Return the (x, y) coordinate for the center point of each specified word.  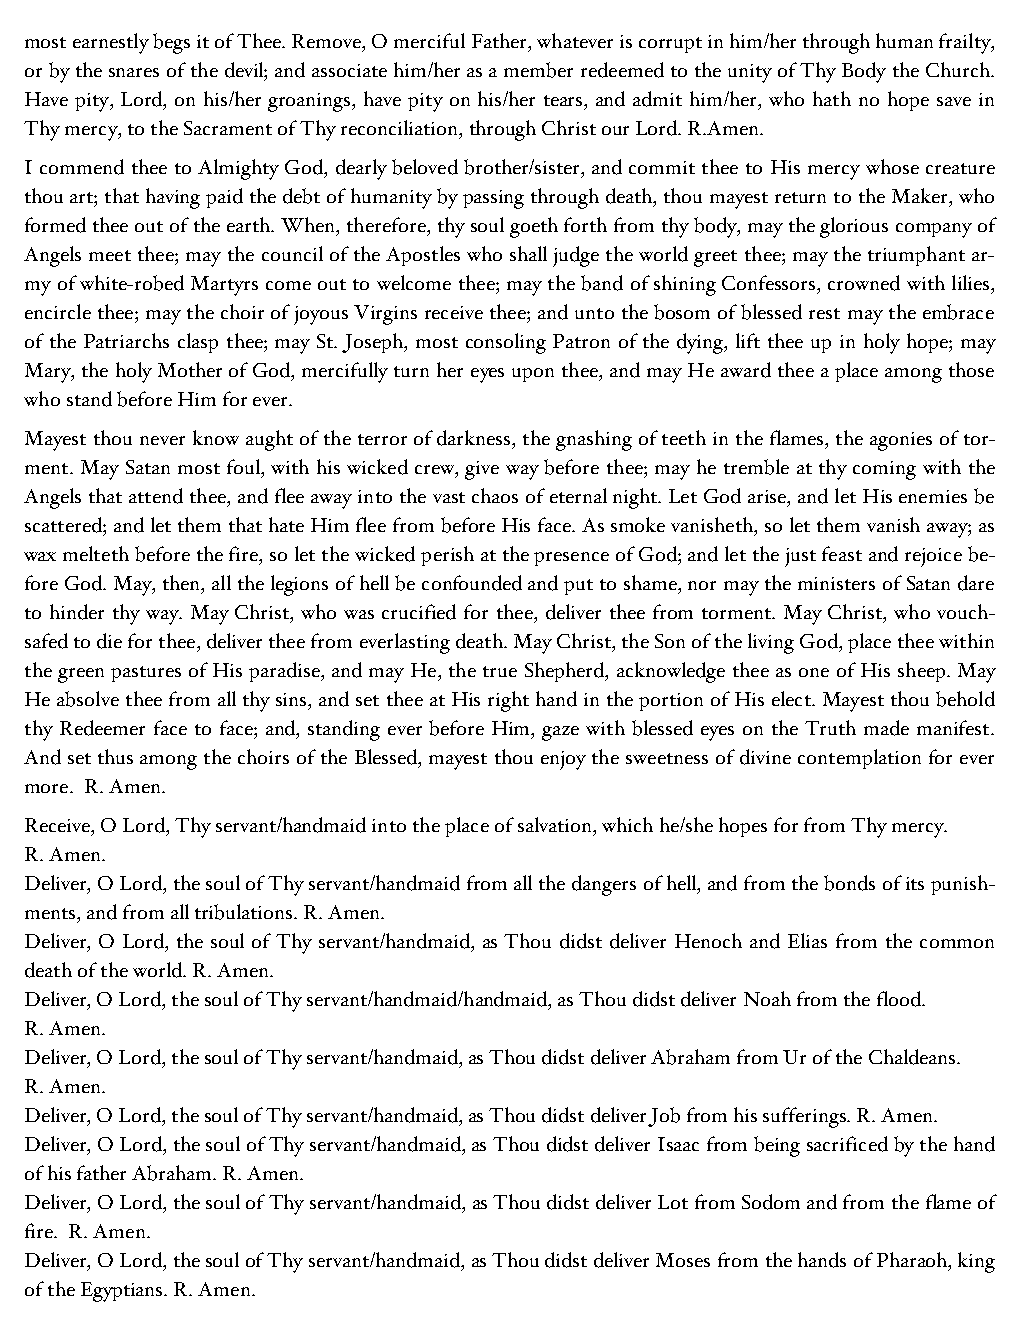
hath (832, 98)
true (500, 671)
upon (533, 375)
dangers (604, 885)
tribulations (245, 912)
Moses (683, 1260)
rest (824, 313)
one (814, 672)
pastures (146, 674)
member (538, 70)
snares (134, 72)
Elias (807, 940)
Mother (190, 369)
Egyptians (123, 1292)
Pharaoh (913, 1261)
